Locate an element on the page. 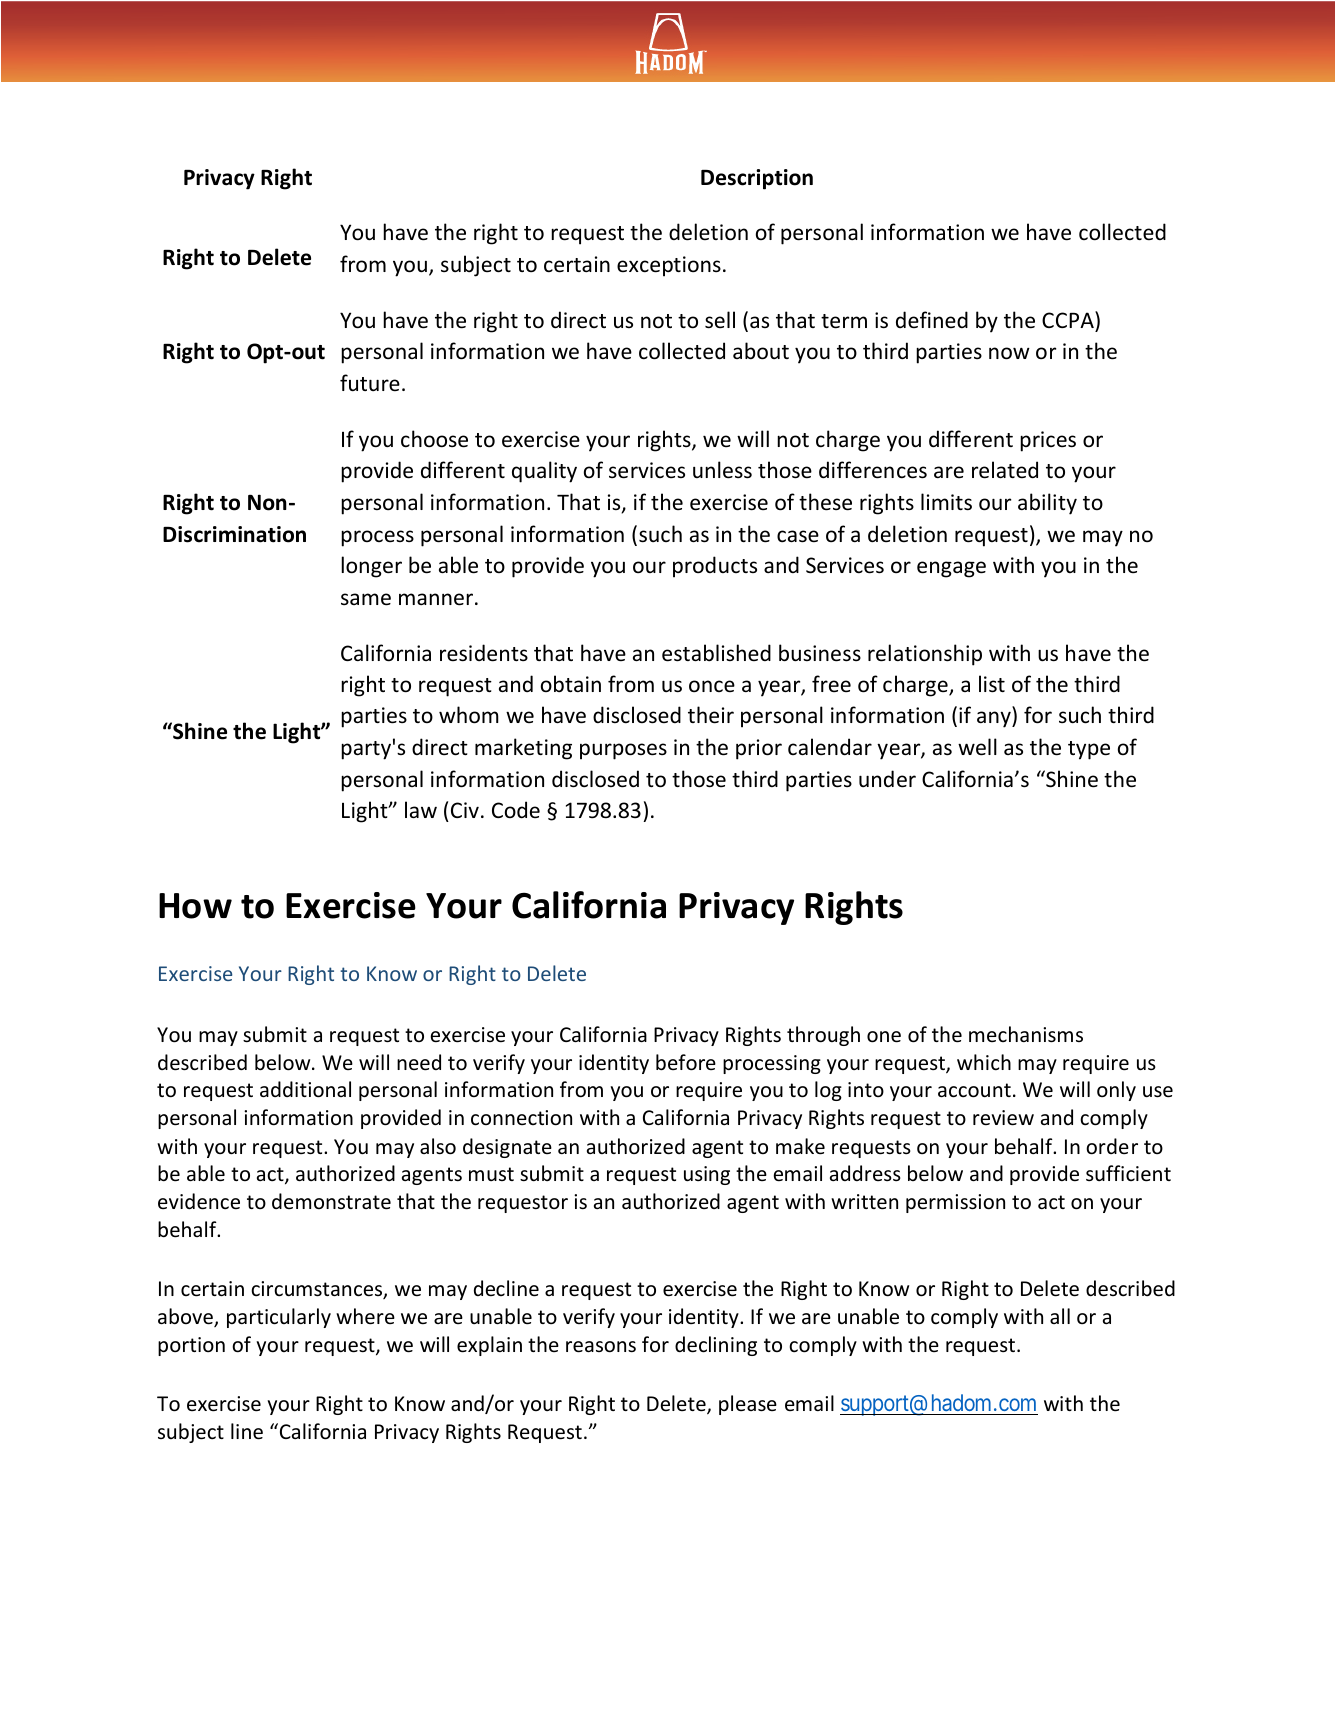 This page has height=1729, width=1336. review is located at coordinates (1003, 1118).
